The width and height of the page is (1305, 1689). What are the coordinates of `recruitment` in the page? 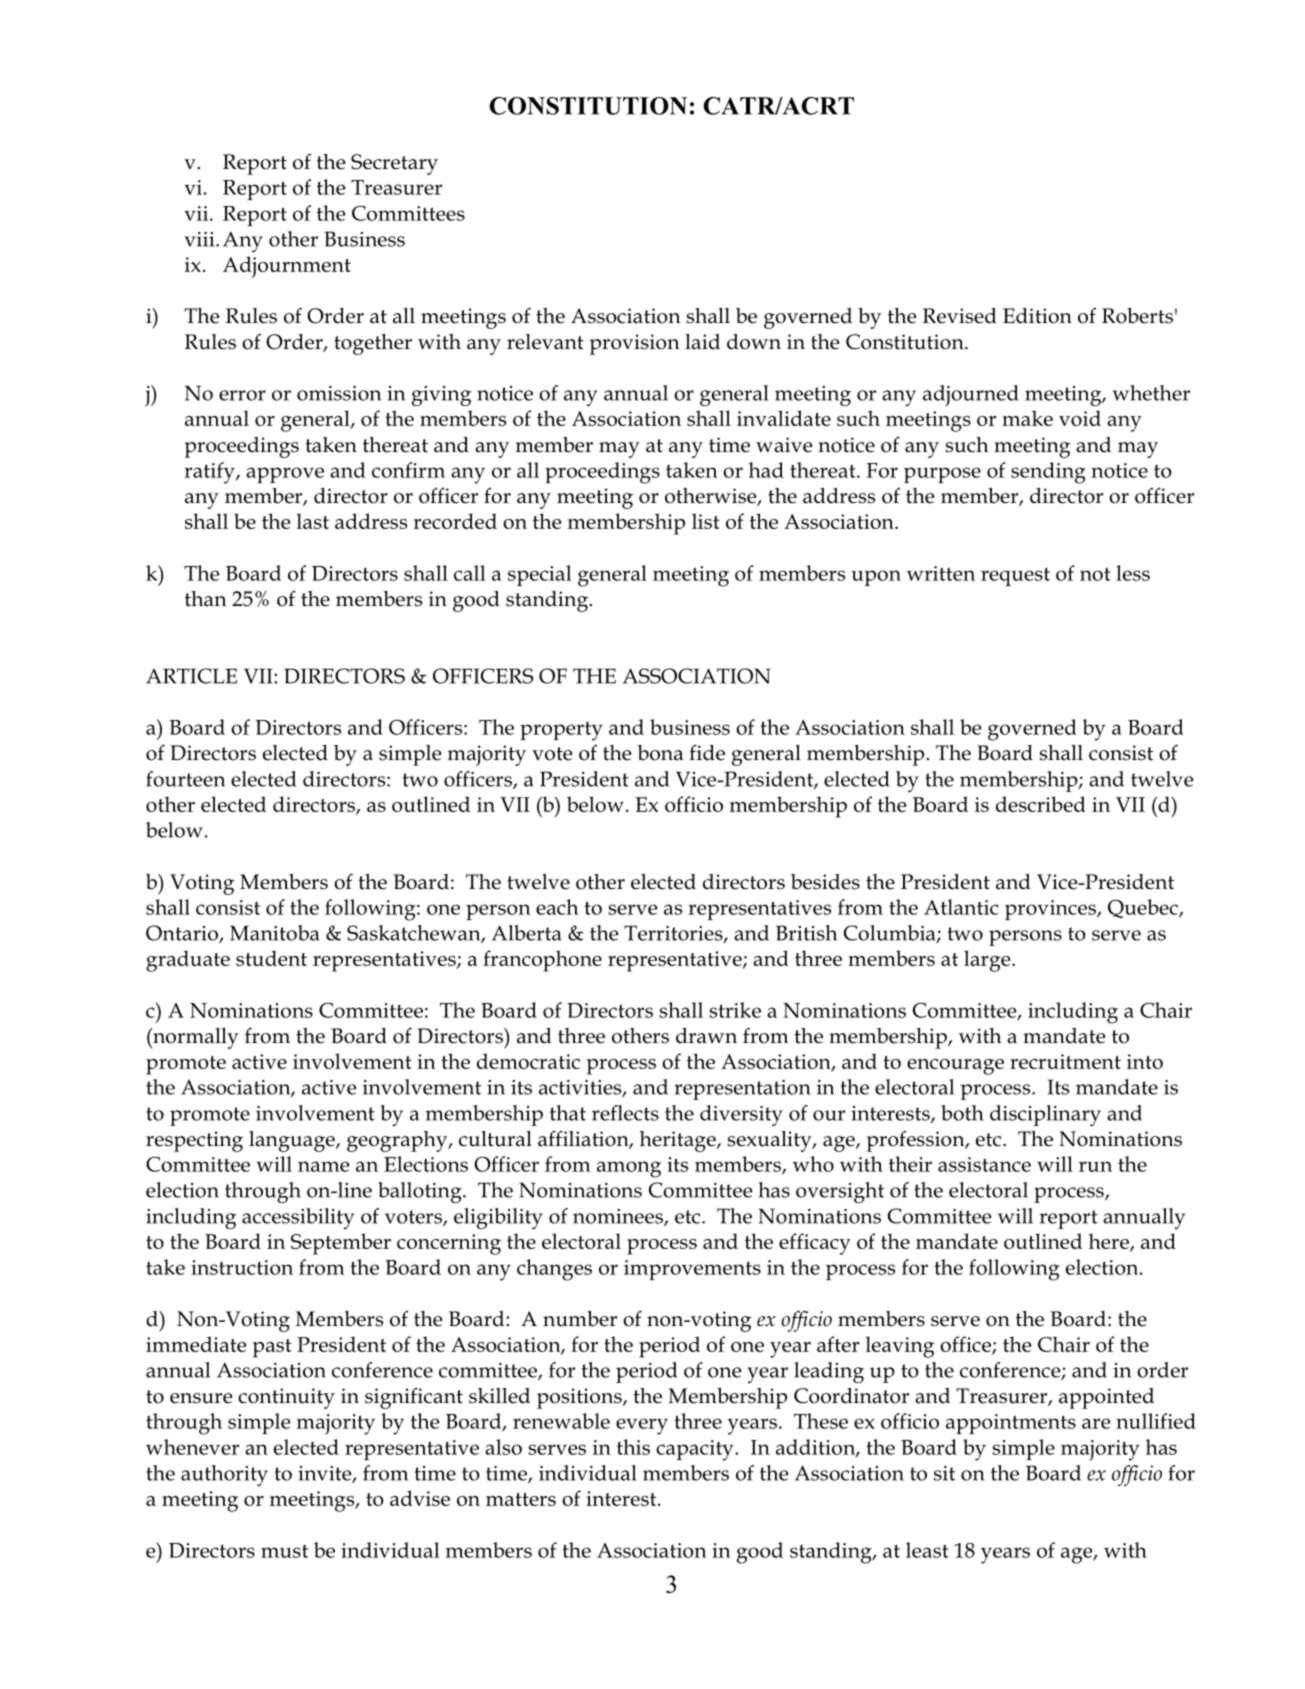 It's located at (1065, 1061).
